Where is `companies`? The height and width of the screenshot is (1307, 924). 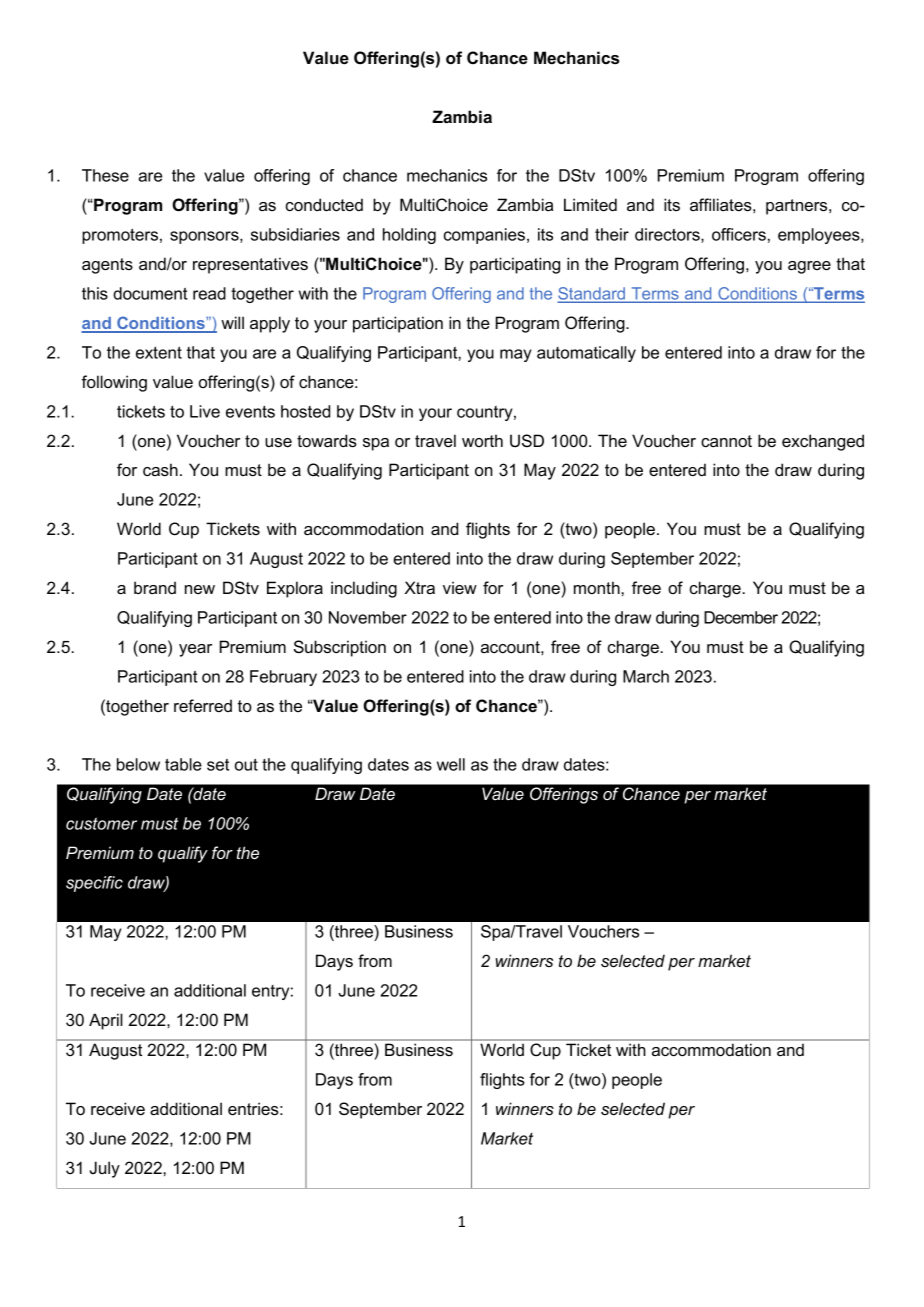 companies is located at coordinates (484, 236).
